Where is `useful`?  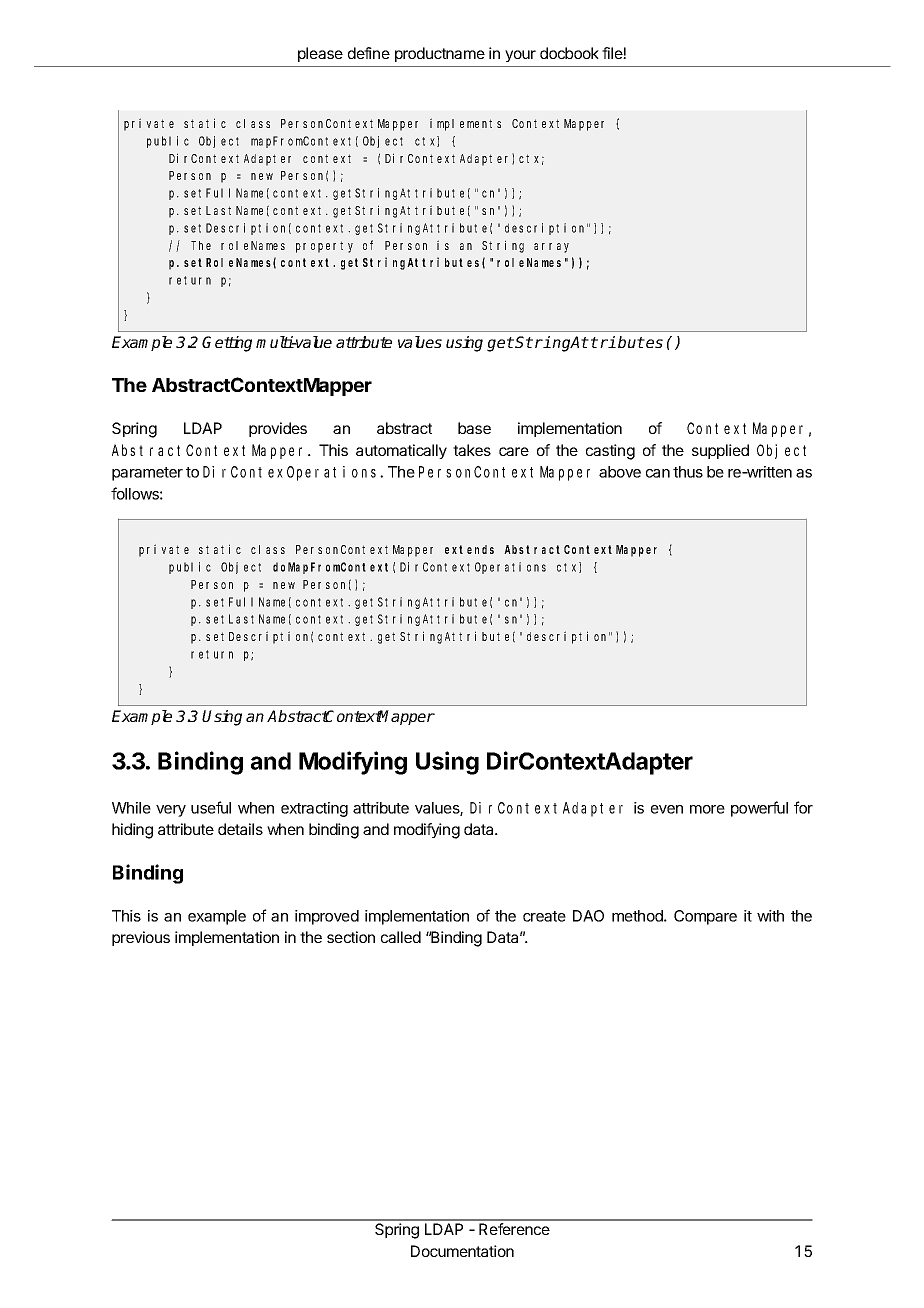 useful is located at coordinates (211, 807).
